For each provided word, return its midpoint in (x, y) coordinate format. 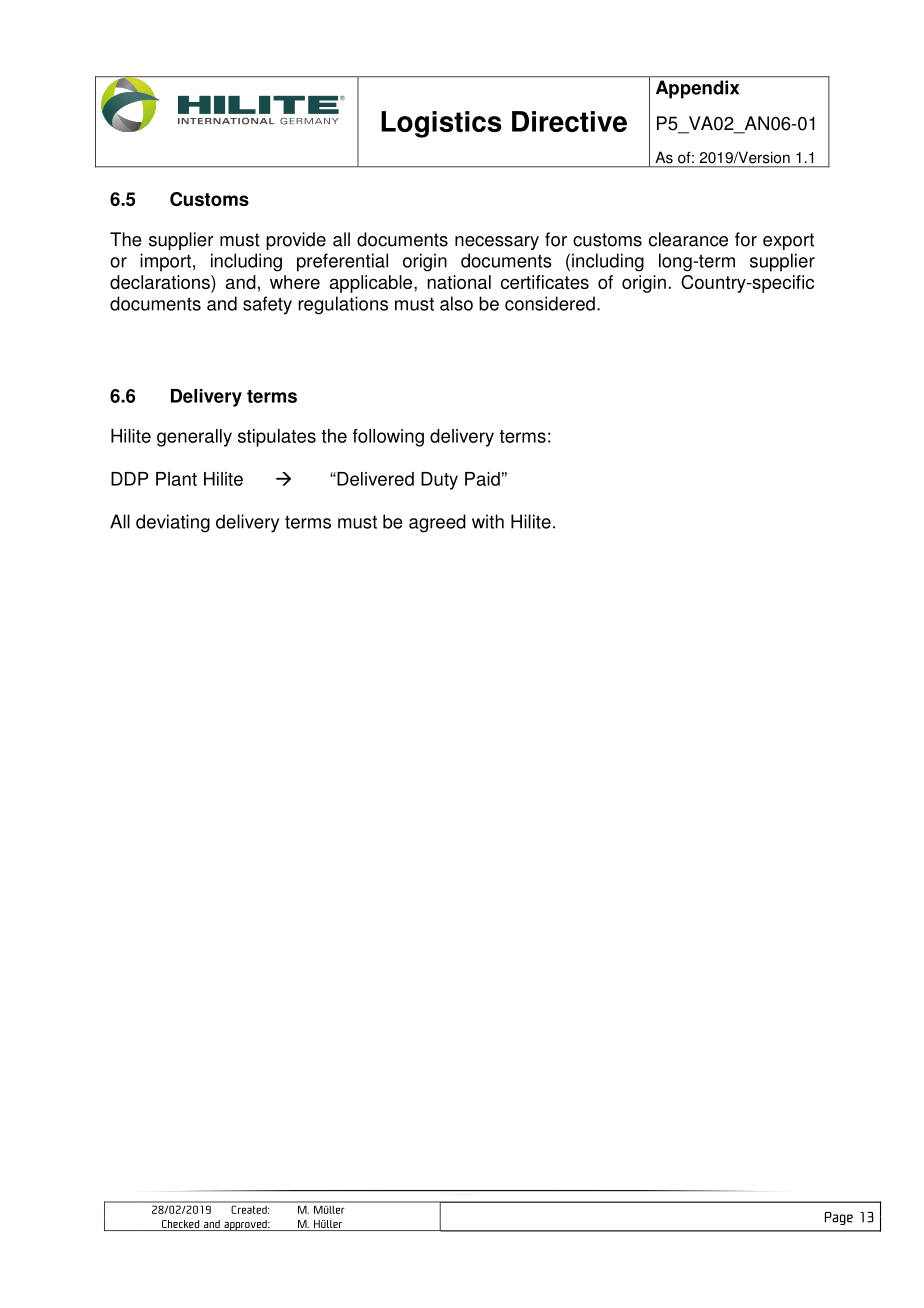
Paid (482, 479)
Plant (176, 479)
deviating (173, 523)
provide (296, 241)
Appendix (697, 89)
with (488, 521)
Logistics (441, 124)
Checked (180, 1224)
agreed (437, 523)
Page (839, 1218)
